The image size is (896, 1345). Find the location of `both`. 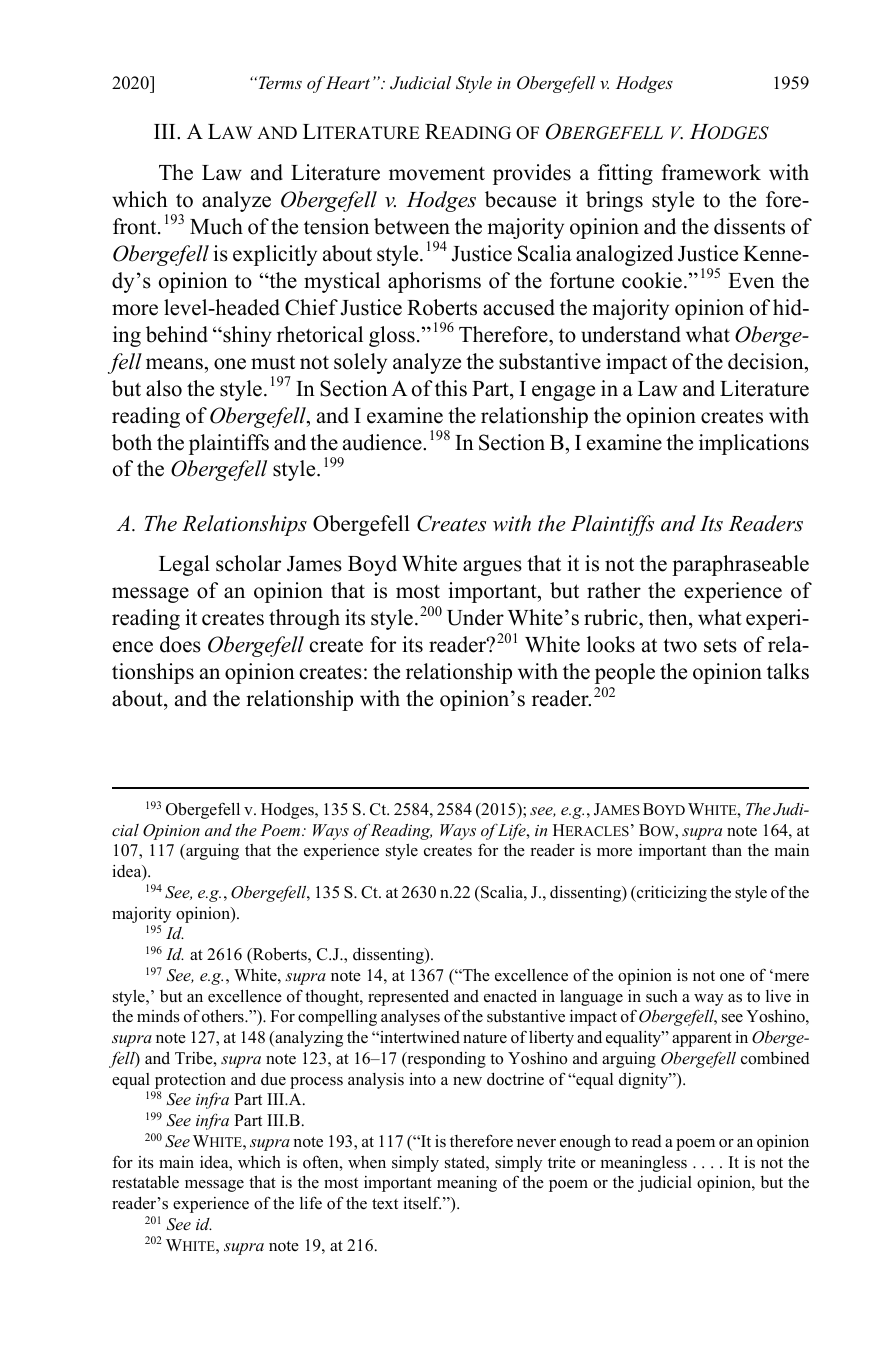

both is located at coordinates (132, 442).
